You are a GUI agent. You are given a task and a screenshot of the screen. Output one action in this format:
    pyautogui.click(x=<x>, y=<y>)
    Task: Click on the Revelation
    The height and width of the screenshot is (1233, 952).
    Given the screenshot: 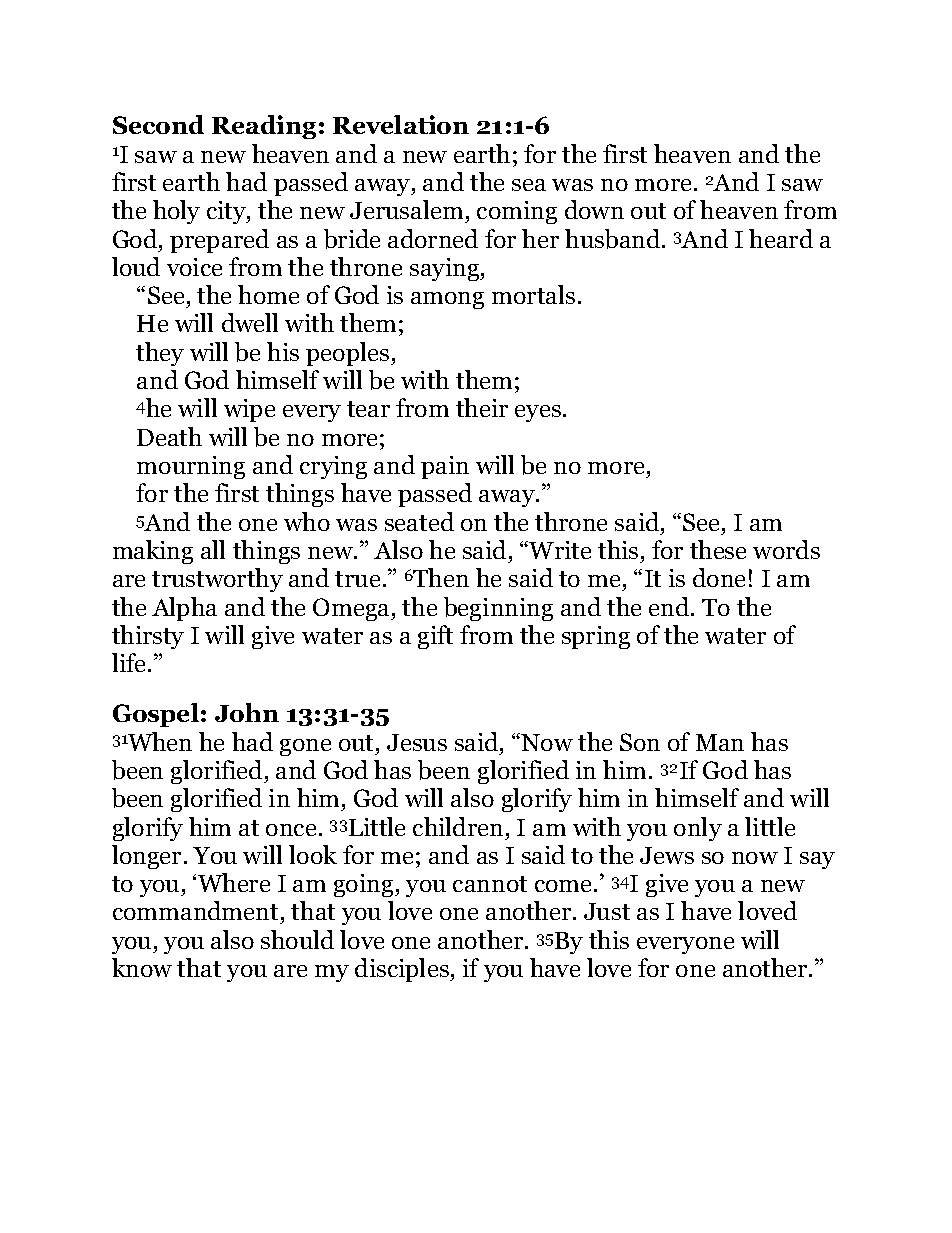 What is the action you would take?
    pyautogui.click(x=401, y=124)
